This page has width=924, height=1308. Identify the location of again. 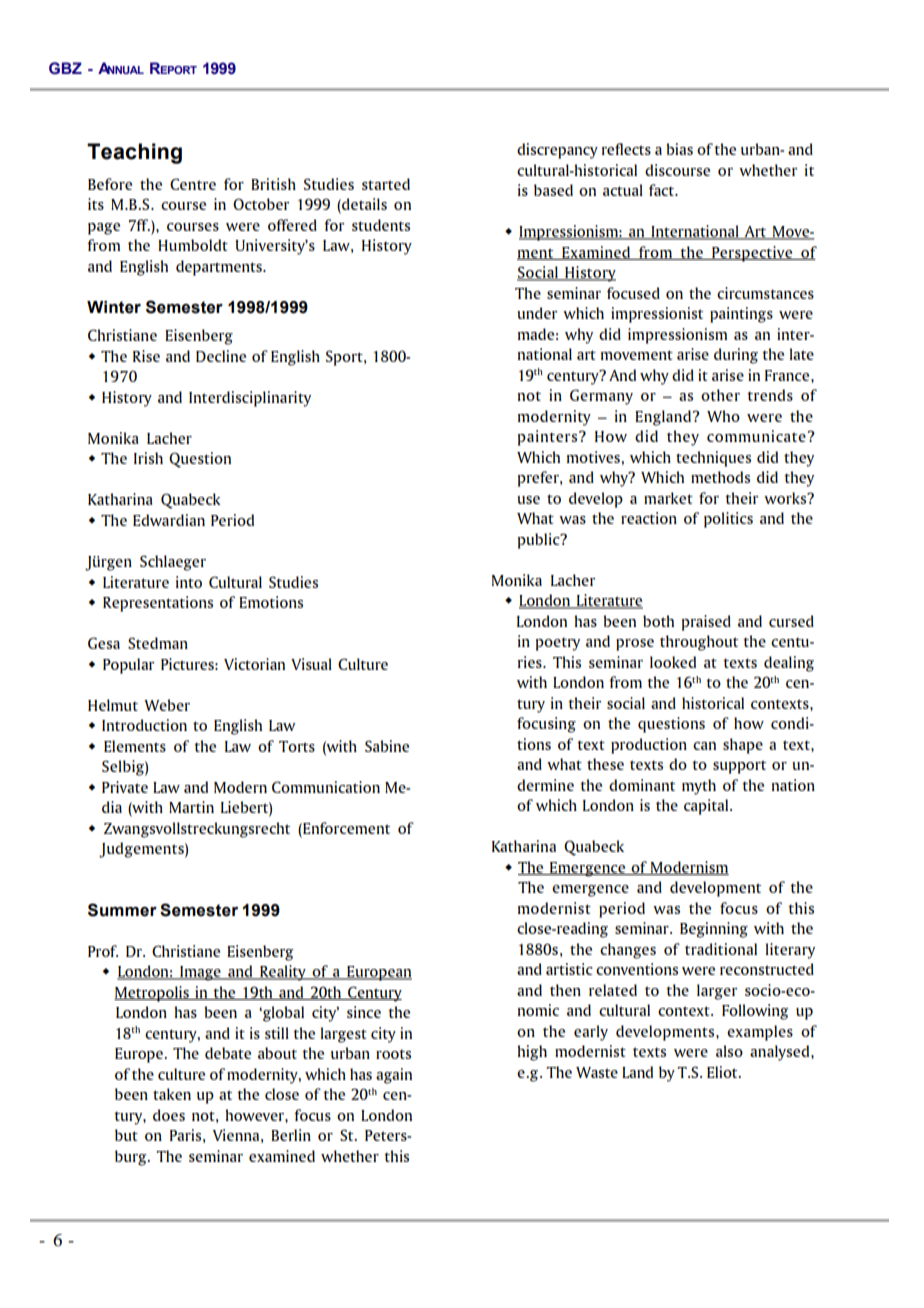
(394, 1076).
